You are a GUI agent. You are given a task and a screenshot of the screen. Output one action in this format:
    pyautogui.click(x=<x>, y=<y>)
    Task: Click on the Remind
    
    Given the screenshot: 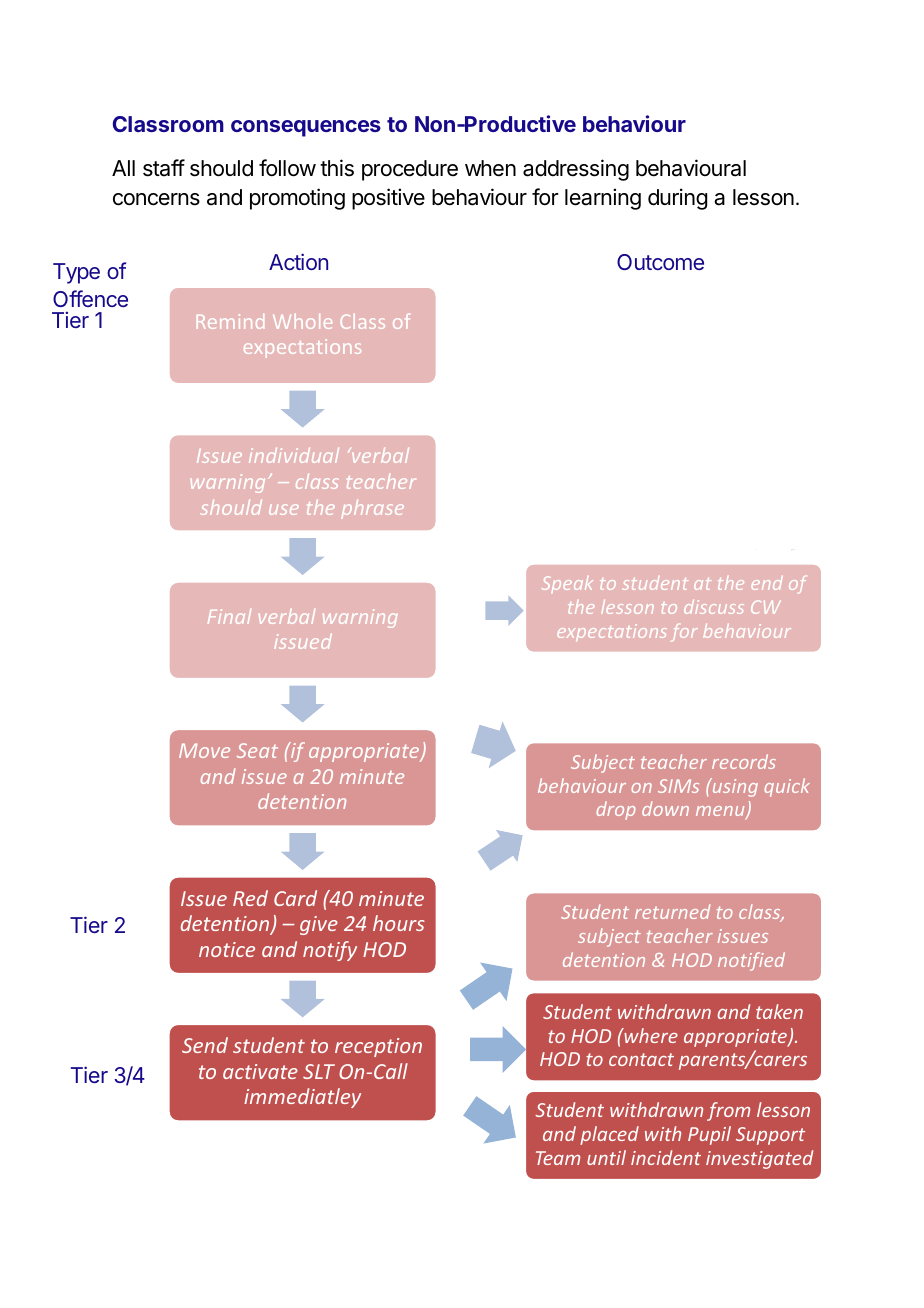 What is the action you would take?
    pyautogui.click(x=230, y=321)
